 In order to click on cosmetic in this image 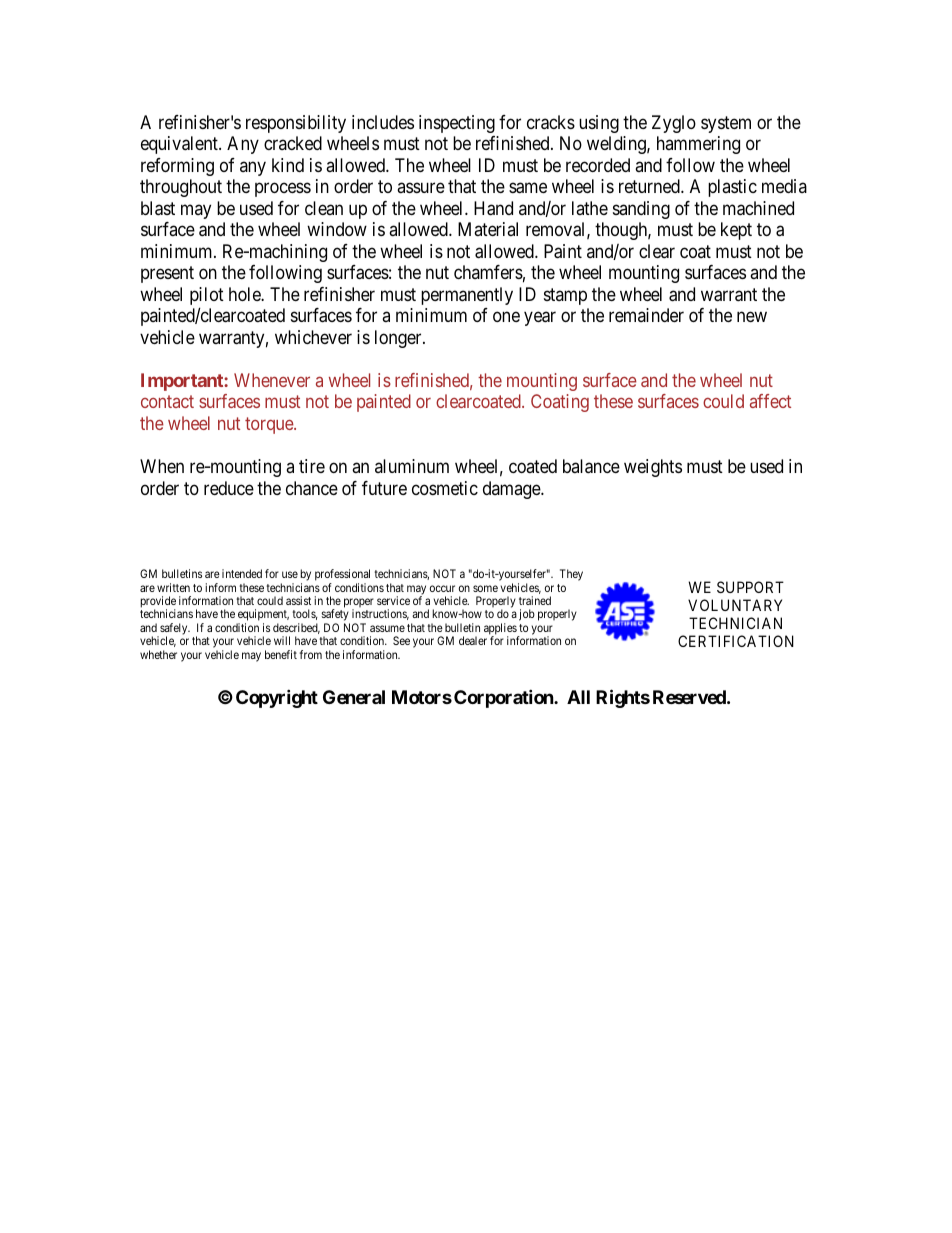, I will do `click(445, 488)`.
